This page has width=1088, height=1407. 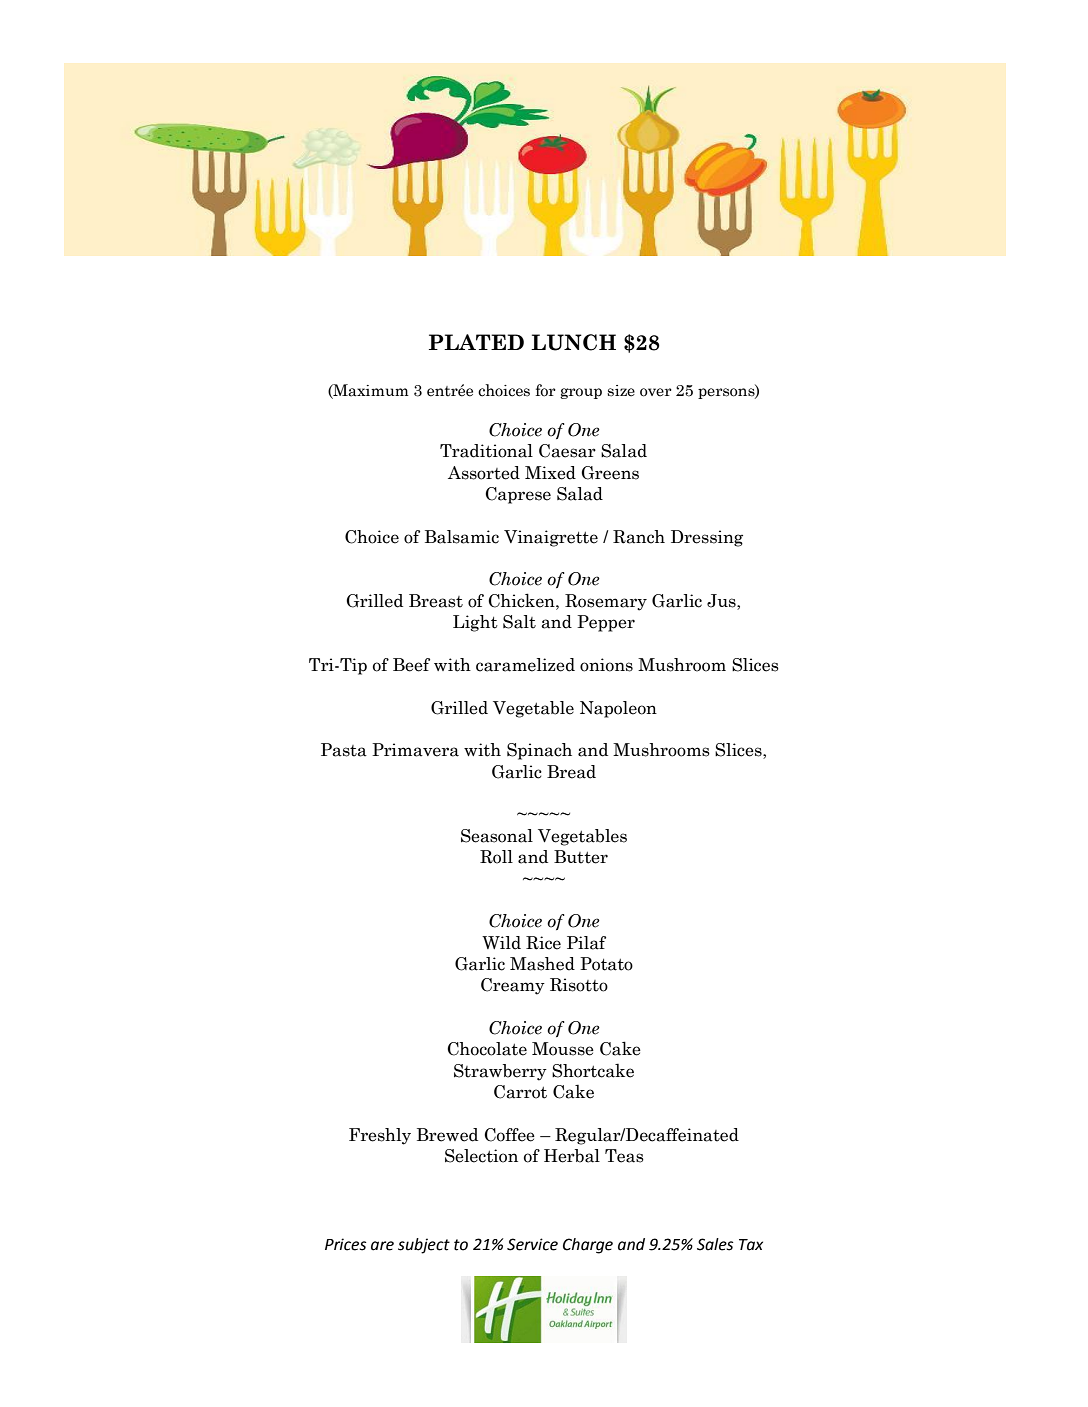 What do you see at coordinates (476, 342) in the page?
I see `PLATED` at bounding box center [476, 342].
